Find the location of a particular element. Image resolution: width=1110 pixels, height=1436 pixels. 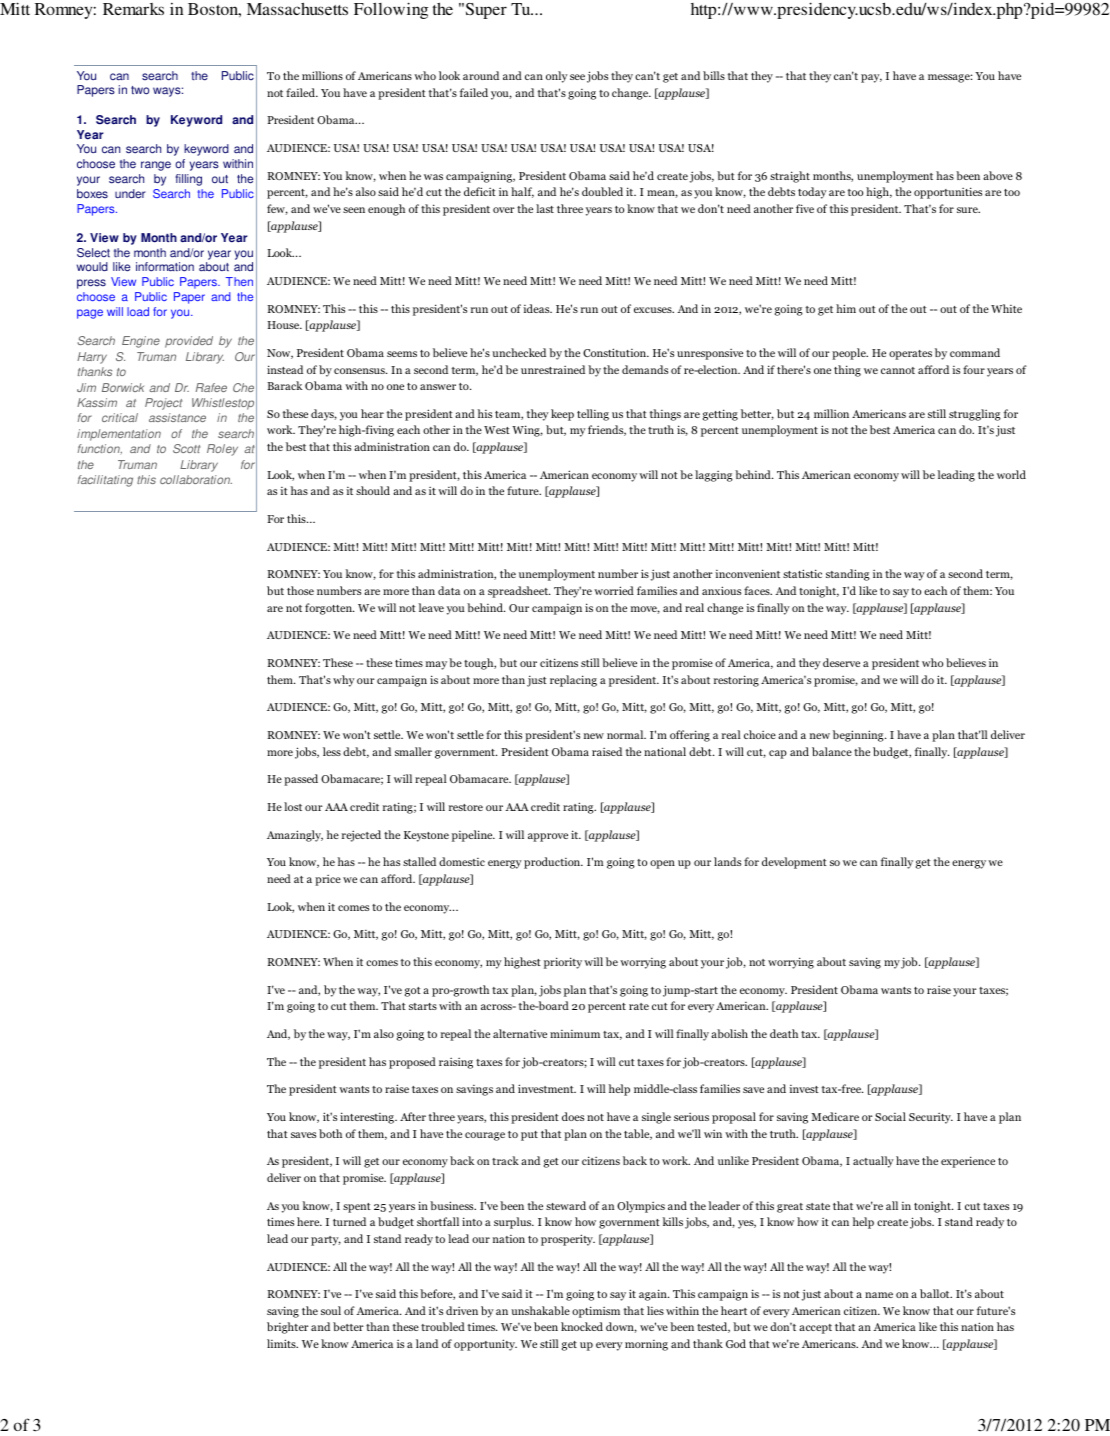

cannot is located at coordinates (898, 370).
